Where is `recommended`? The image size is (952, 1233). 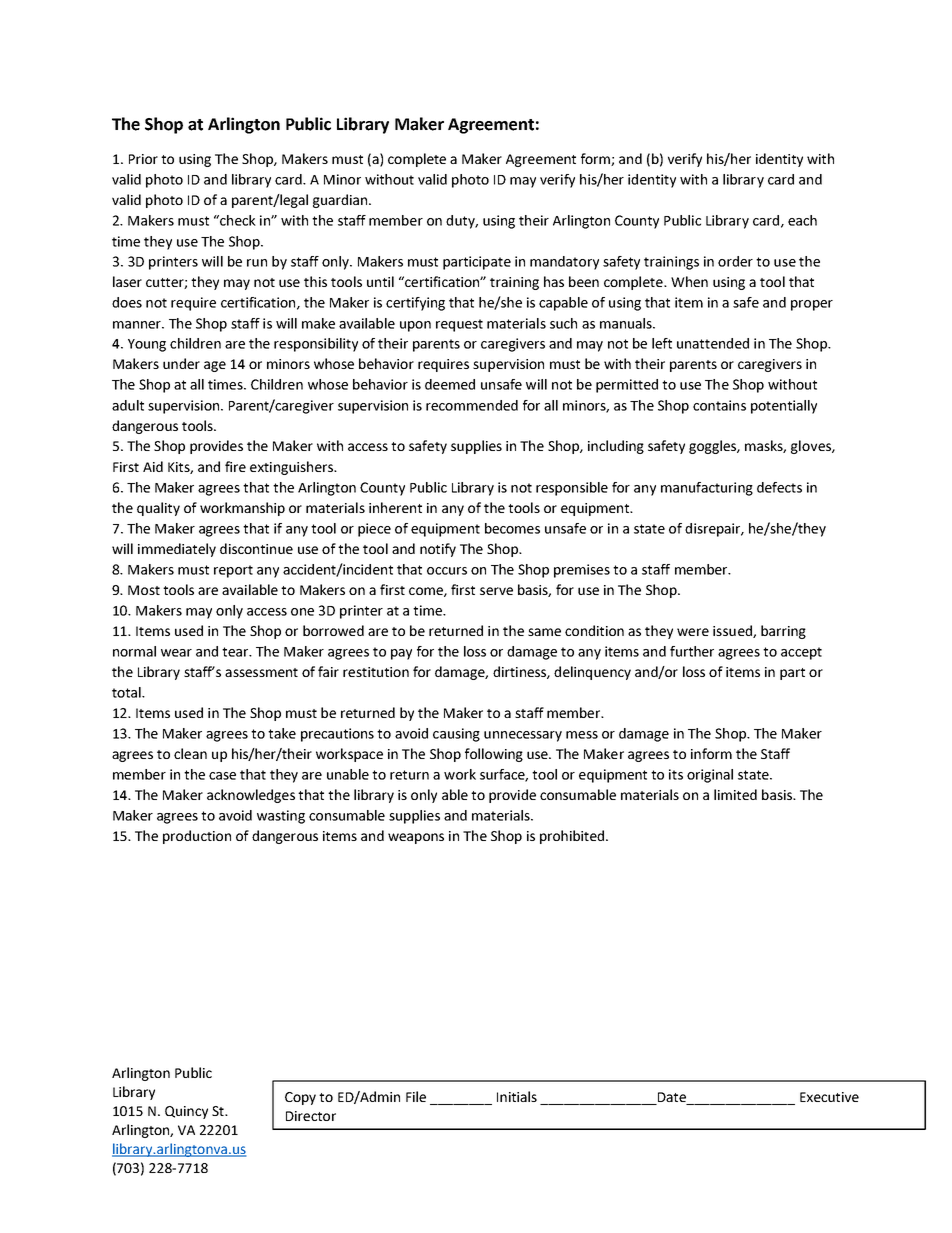 recommended is located at coordinates (472, 405).
